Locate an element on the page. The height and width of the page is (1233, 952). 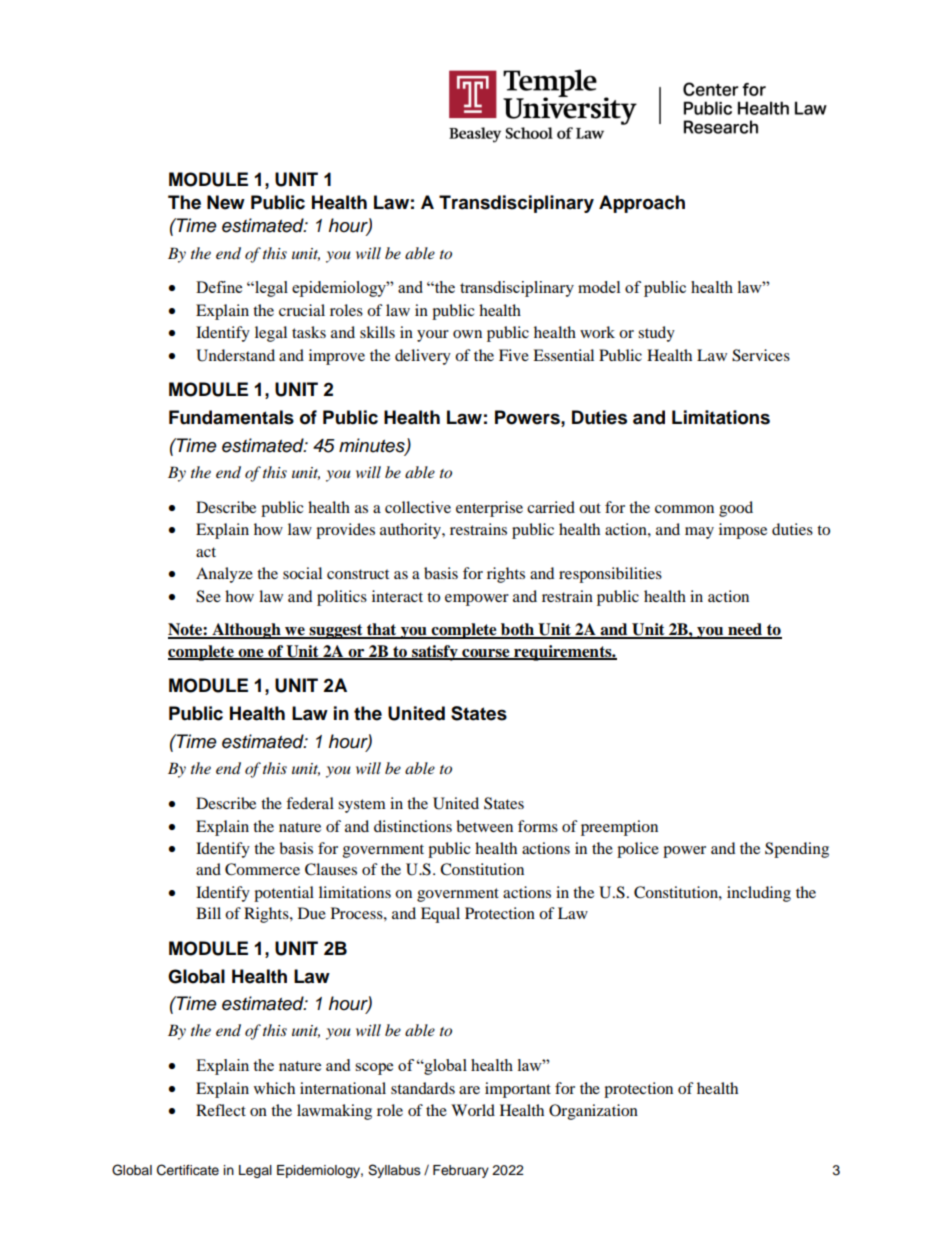
New is located at coordinates (226, 202).
